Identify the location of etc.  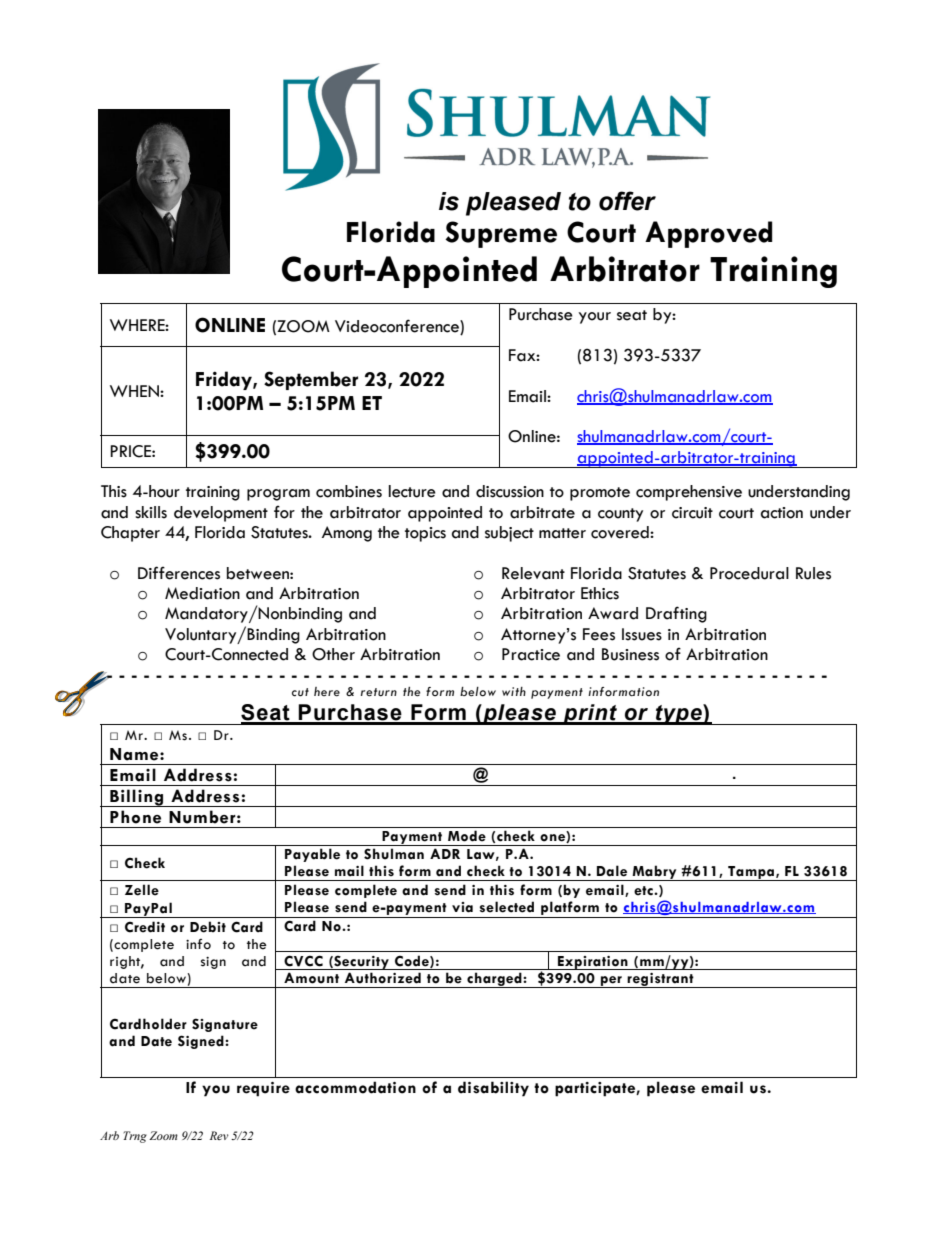
(644, 891).
